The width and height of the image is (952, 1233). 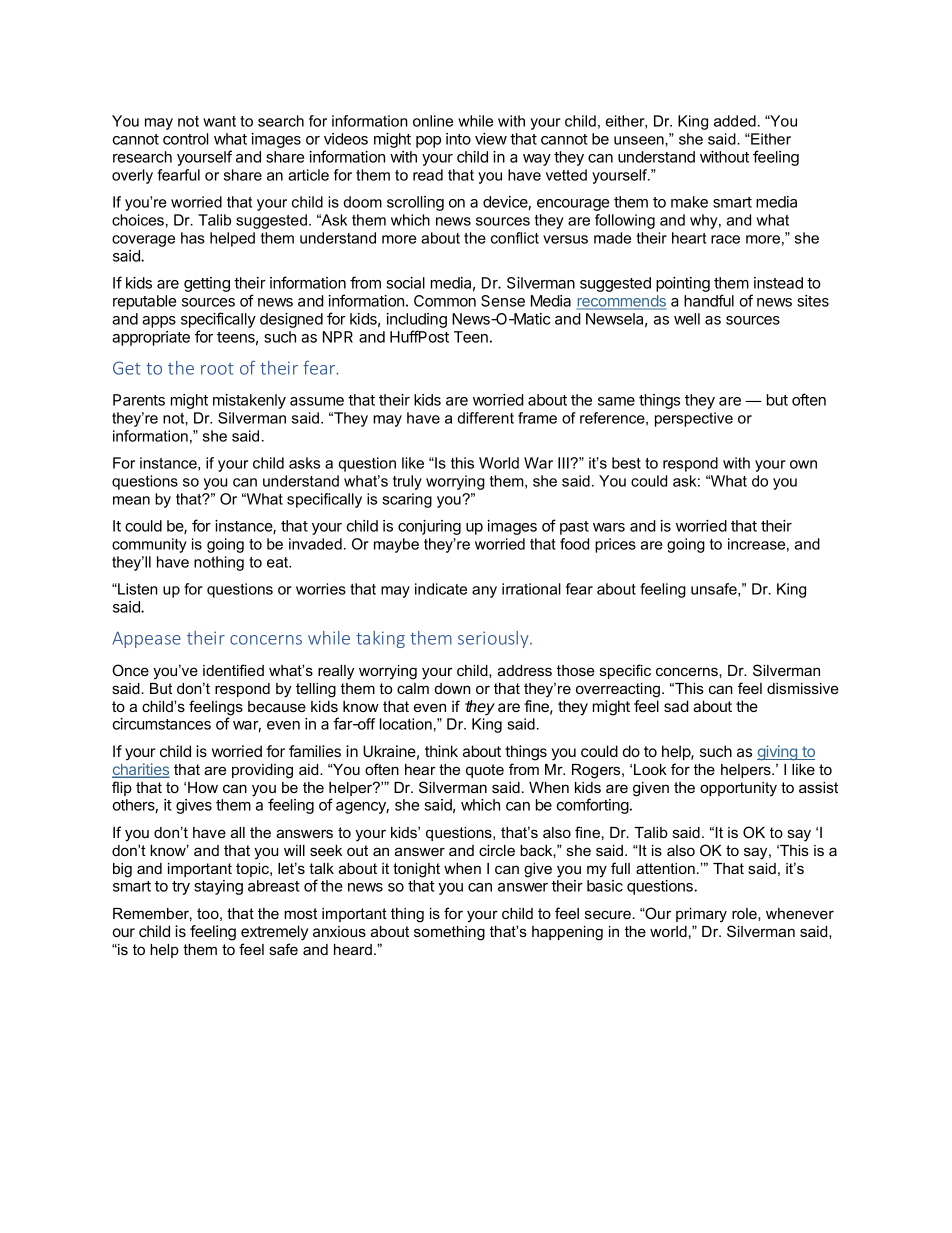 I want to click on prices, so click(x=615, y=545).
